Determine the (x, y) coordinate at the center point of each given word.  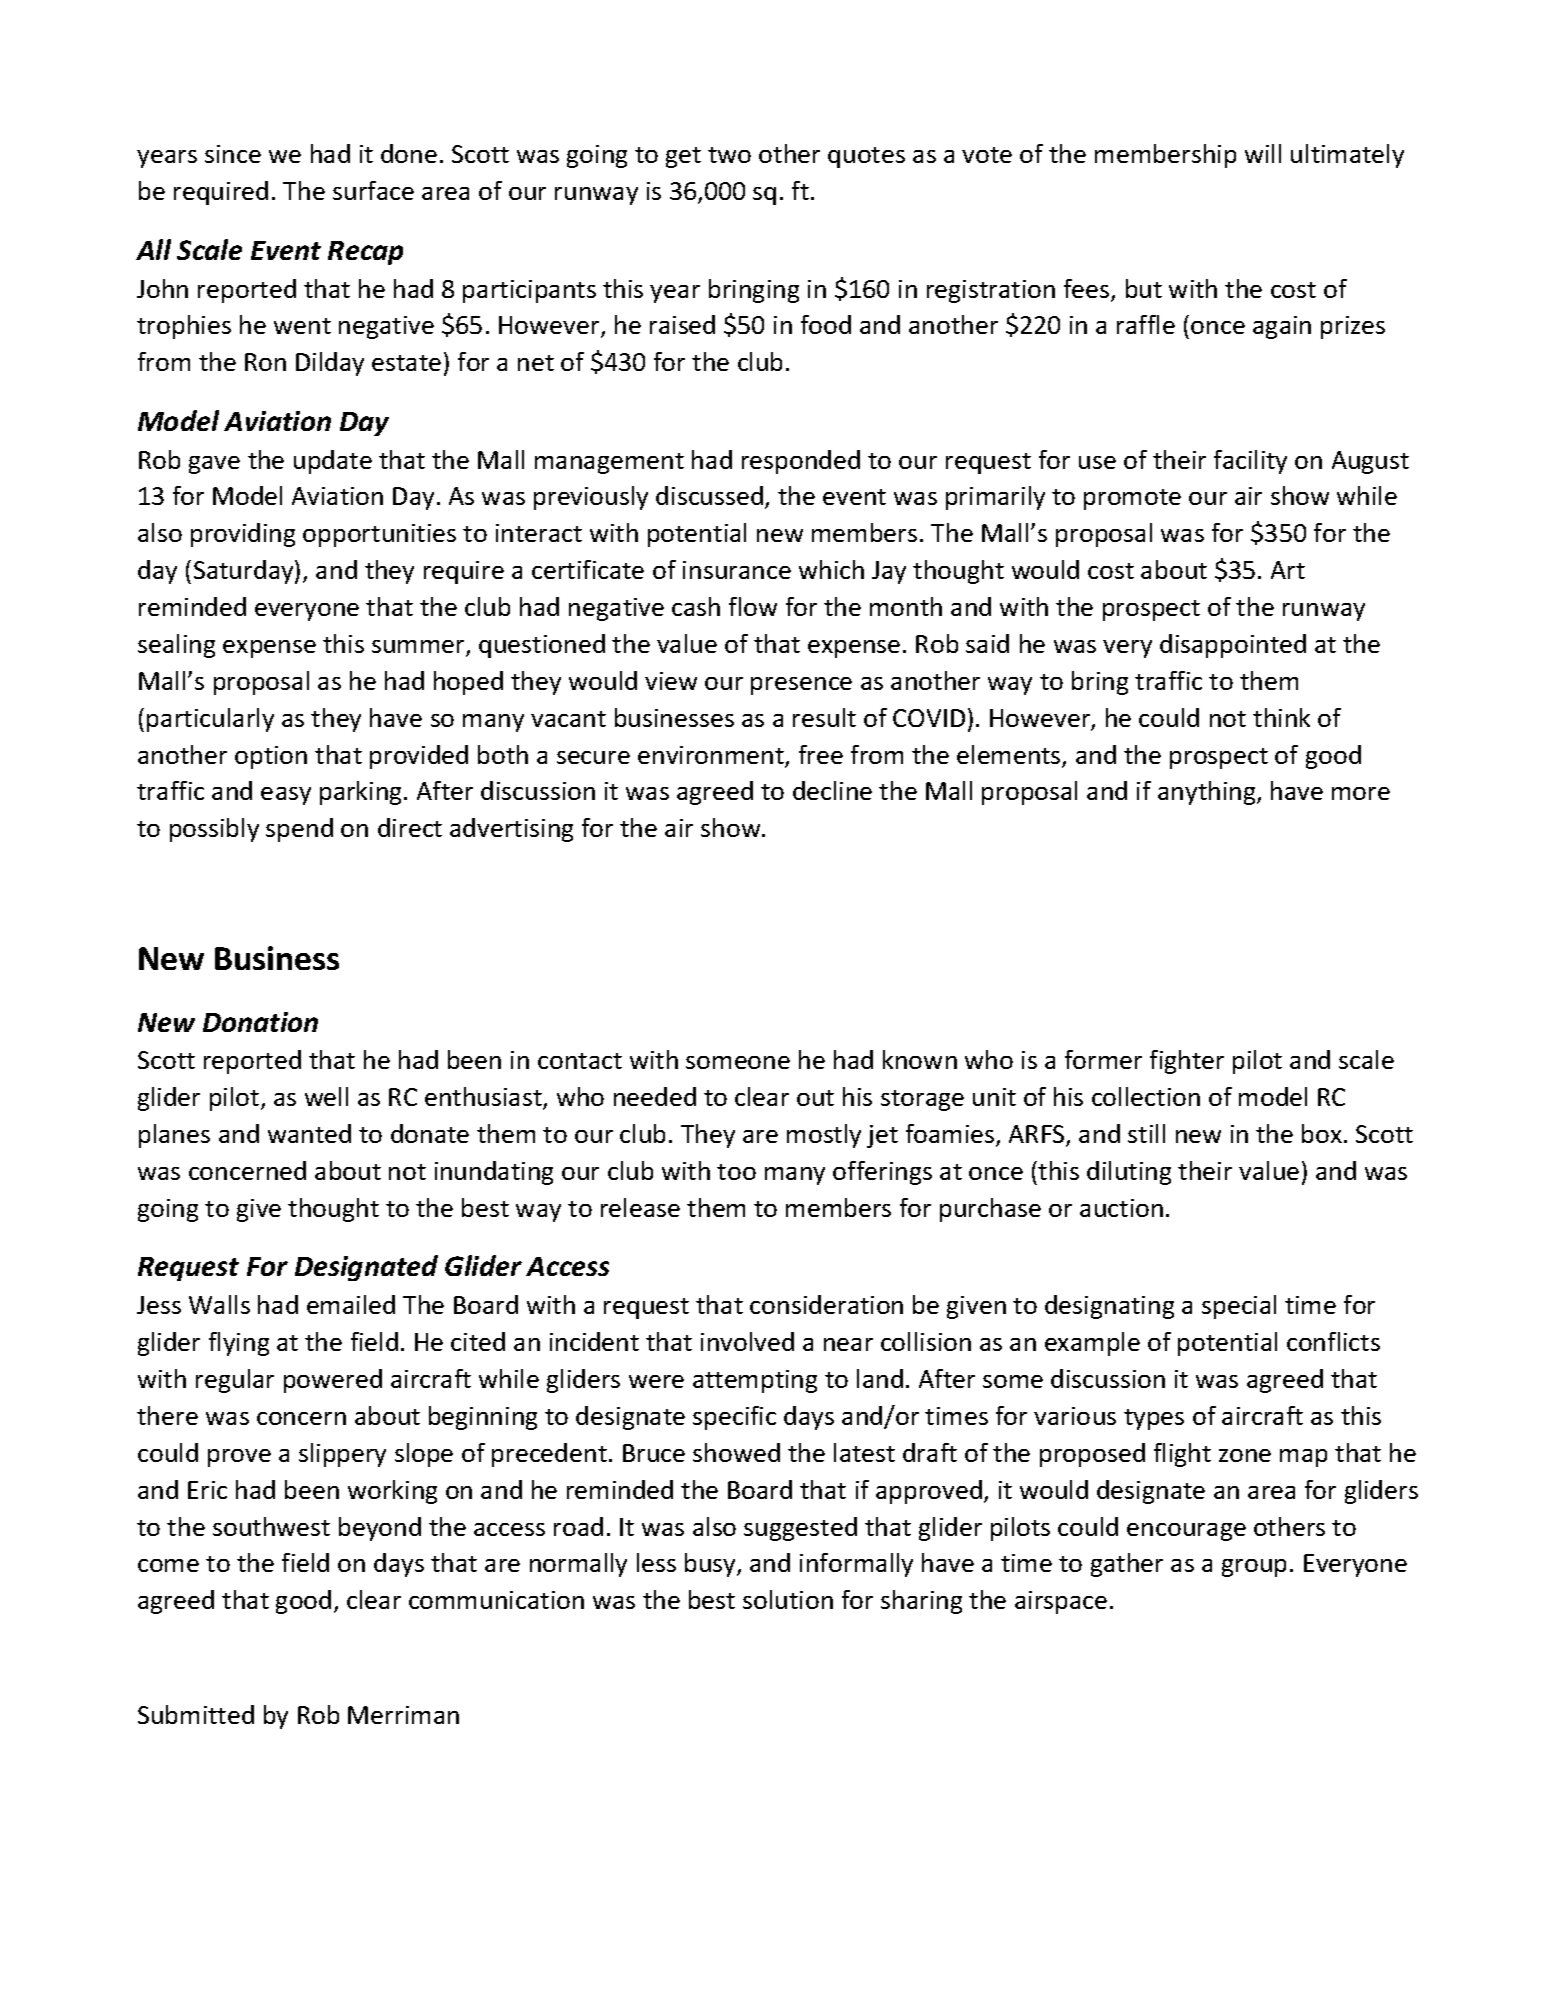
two (729, 155)
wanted (309, 1133)
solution (788, 1599)
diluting (1129, 1173)
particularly (210, 720)
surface (373, 190)
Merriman (403, 1715)
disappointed (1233, 646)
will (1263, 153)
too (736, 1172)
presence (801, 686)
